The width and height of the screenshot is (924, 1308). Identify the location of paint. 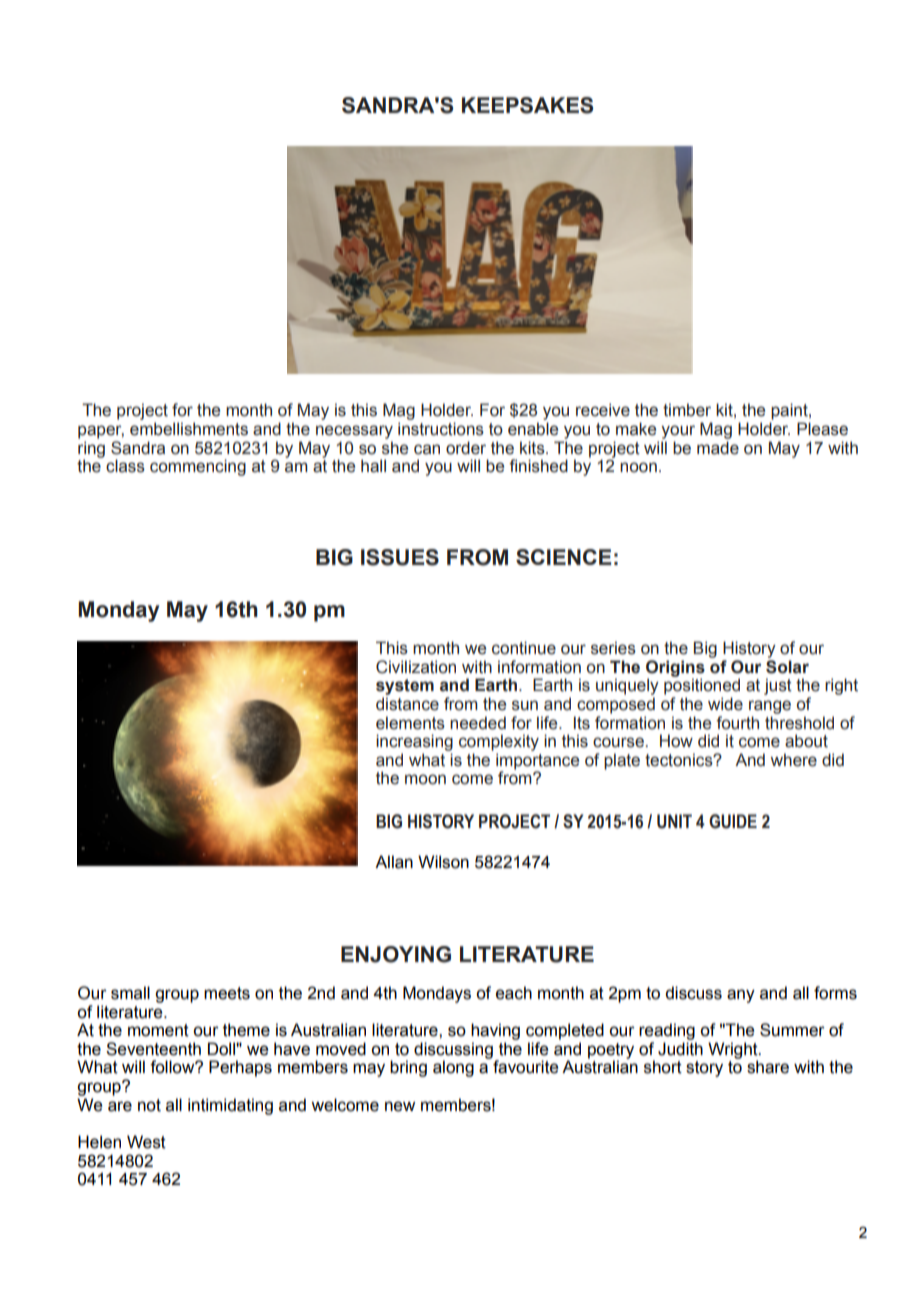
(790, 411).
